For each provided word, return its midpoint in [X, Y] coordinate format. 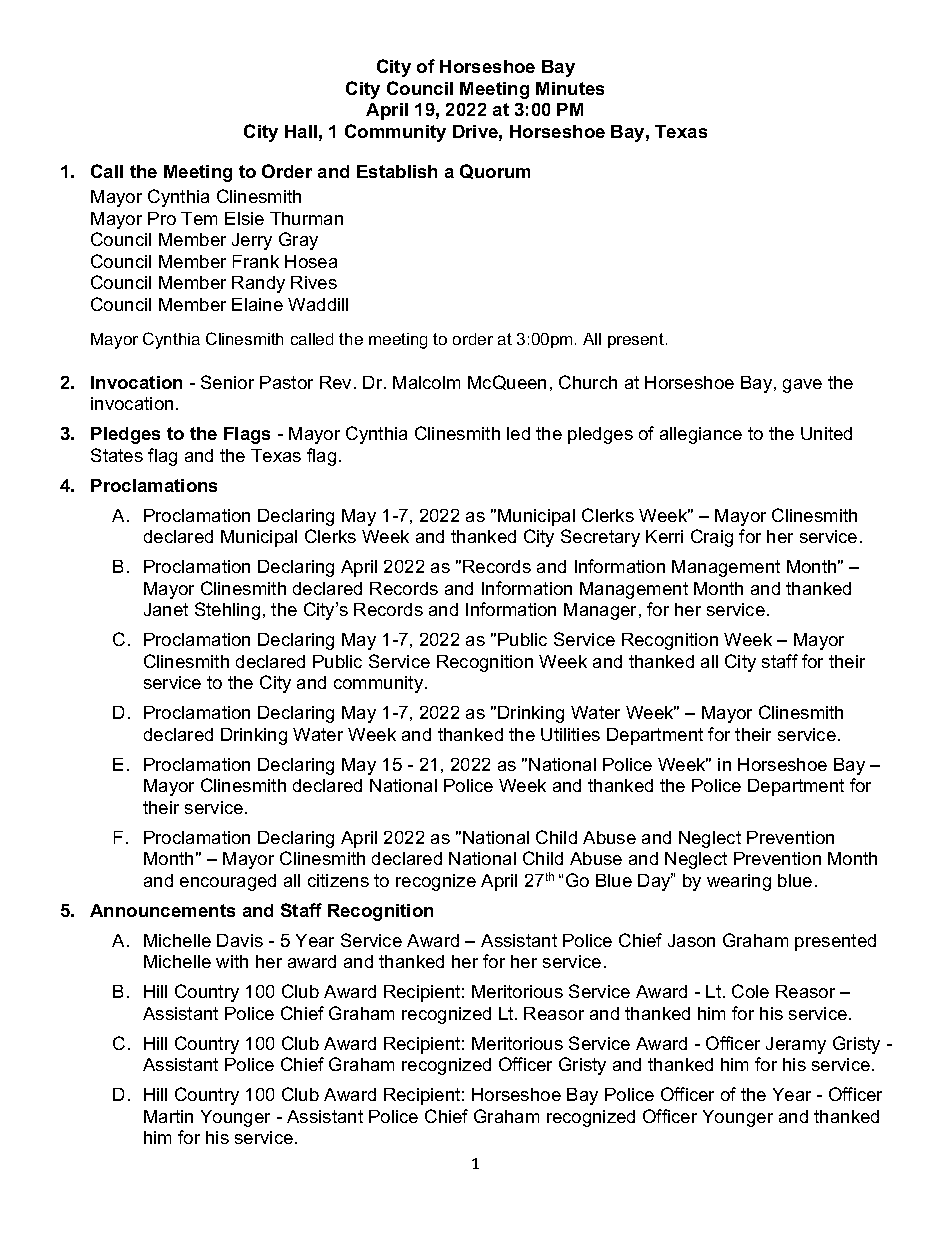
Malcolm [426, 382]
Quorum [495, 171]
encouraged [228, 882]
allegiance [701, 435]
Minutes [570, 88]
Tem [199, 218]
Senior [227, 382]
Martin [168, 1116]
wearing [739, 882]
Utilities [570, 734]
